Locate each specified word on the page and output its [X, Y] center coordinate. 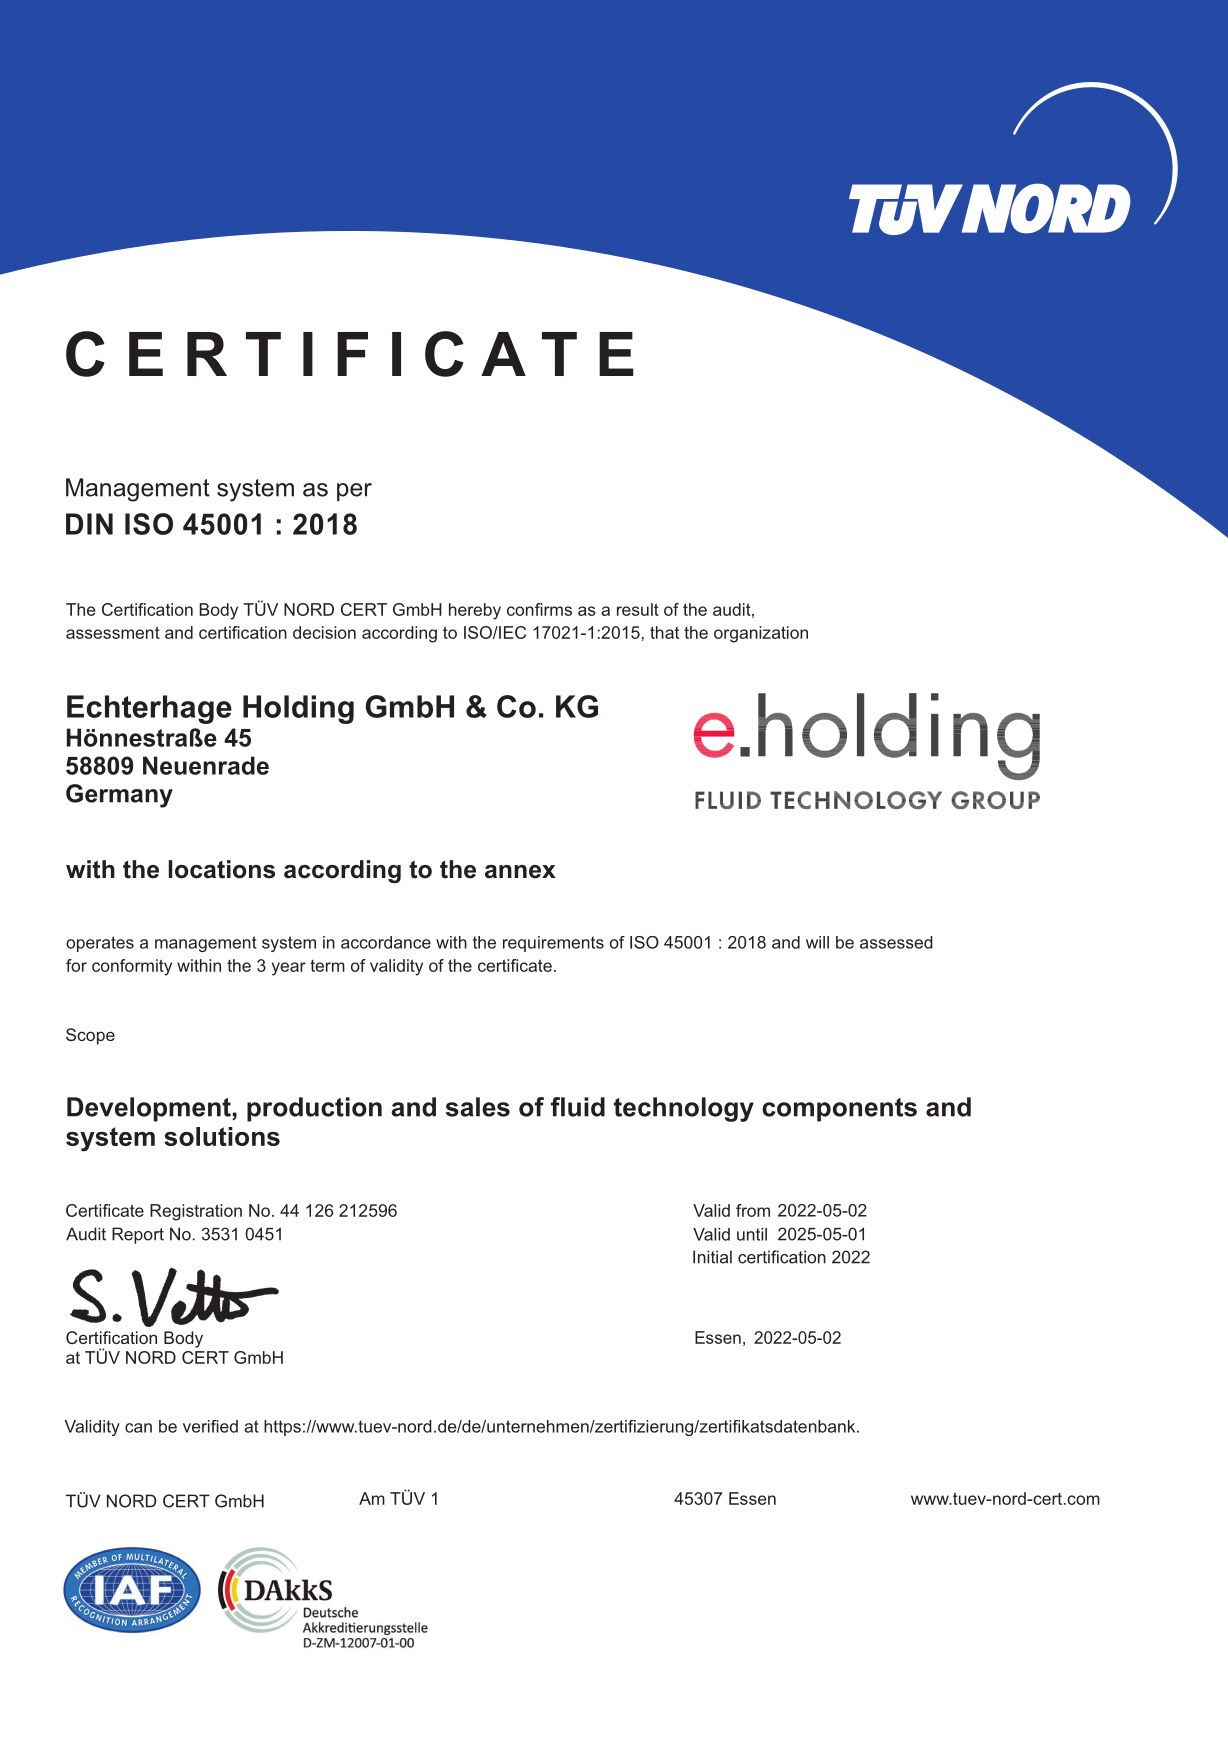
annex [520, 872]
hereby [475, 611]
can [138, 1428]
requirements [553, 944]
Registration [196, 1212]
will [817, 942]
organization [761, 634]
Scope [90, 1036]
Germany [119, 796]
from [753, 1210]
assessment [113, 632]
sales [478, 1107]
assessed [896, 942]
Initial [712, 1257]
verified [210, 1426]
